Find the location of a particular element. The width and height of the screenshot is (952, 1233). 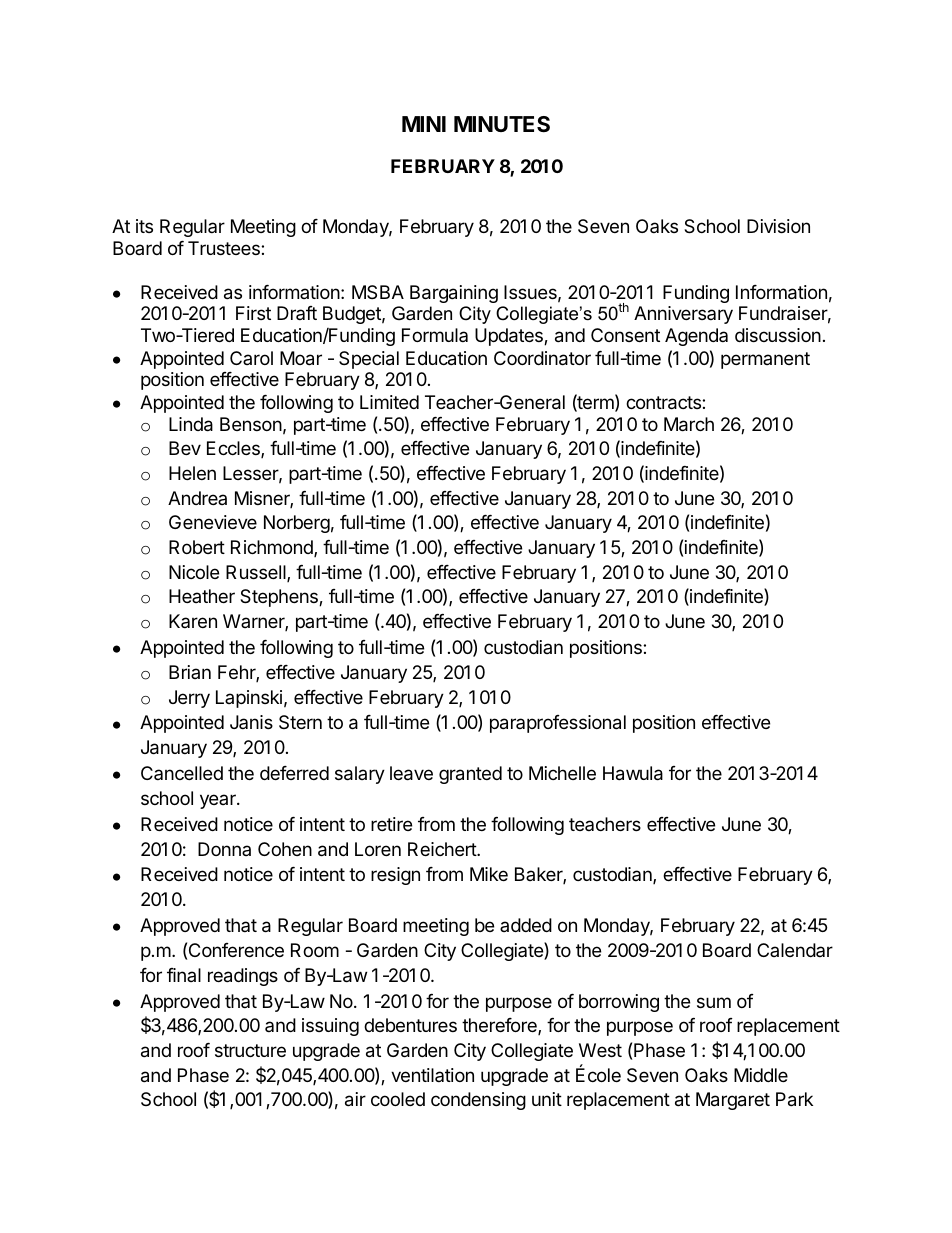

Heather is located at coordinates (202, 596).
